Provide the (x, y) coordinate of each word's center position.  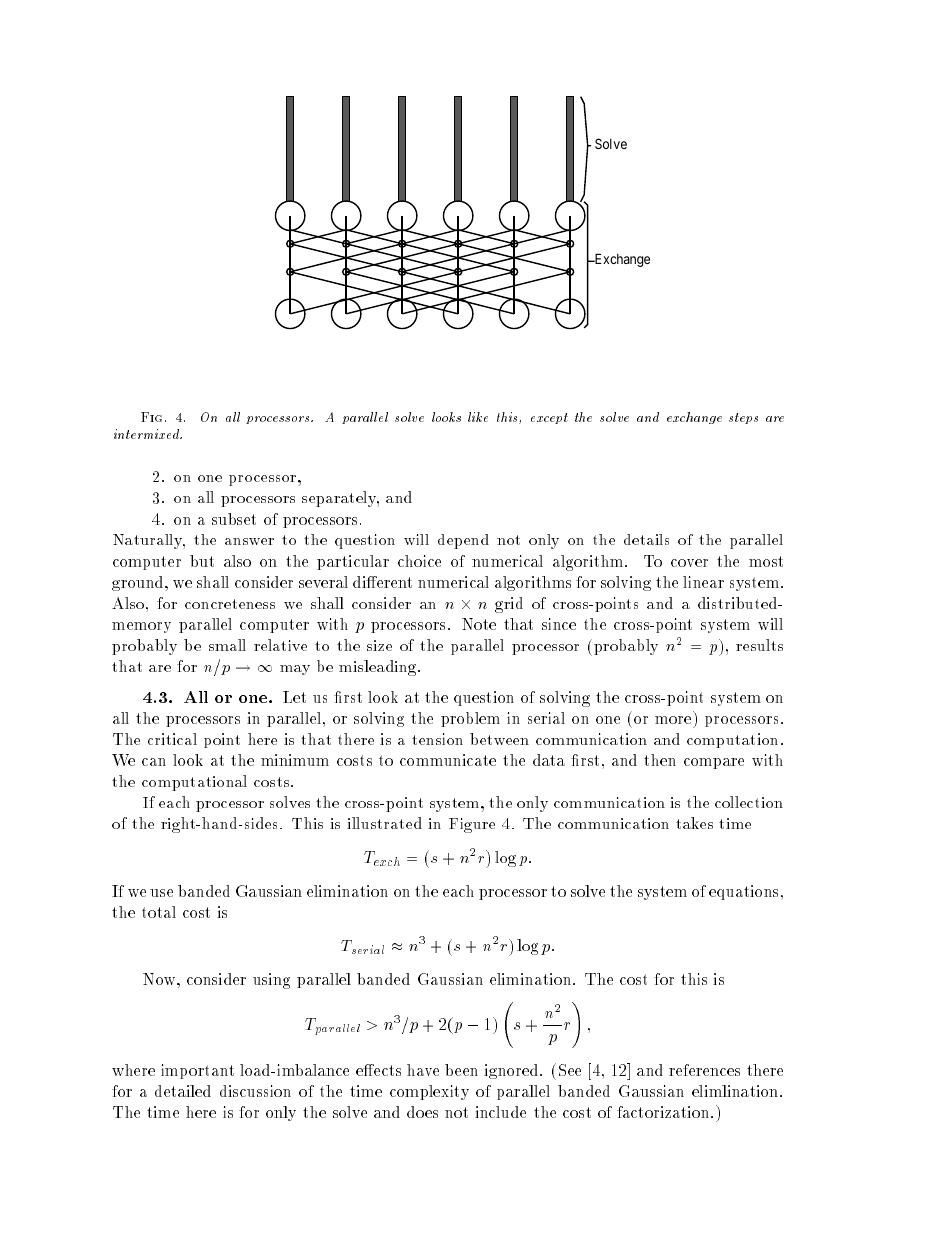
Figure (472, 825)
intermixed (147, 434)
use (161, 893)
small (227, 645)
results (759, 645)
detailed (183, 1091)
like (478, 417)
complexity (429, 1092)
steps (743, 418)
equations (743, 892)
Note (479, 624)
